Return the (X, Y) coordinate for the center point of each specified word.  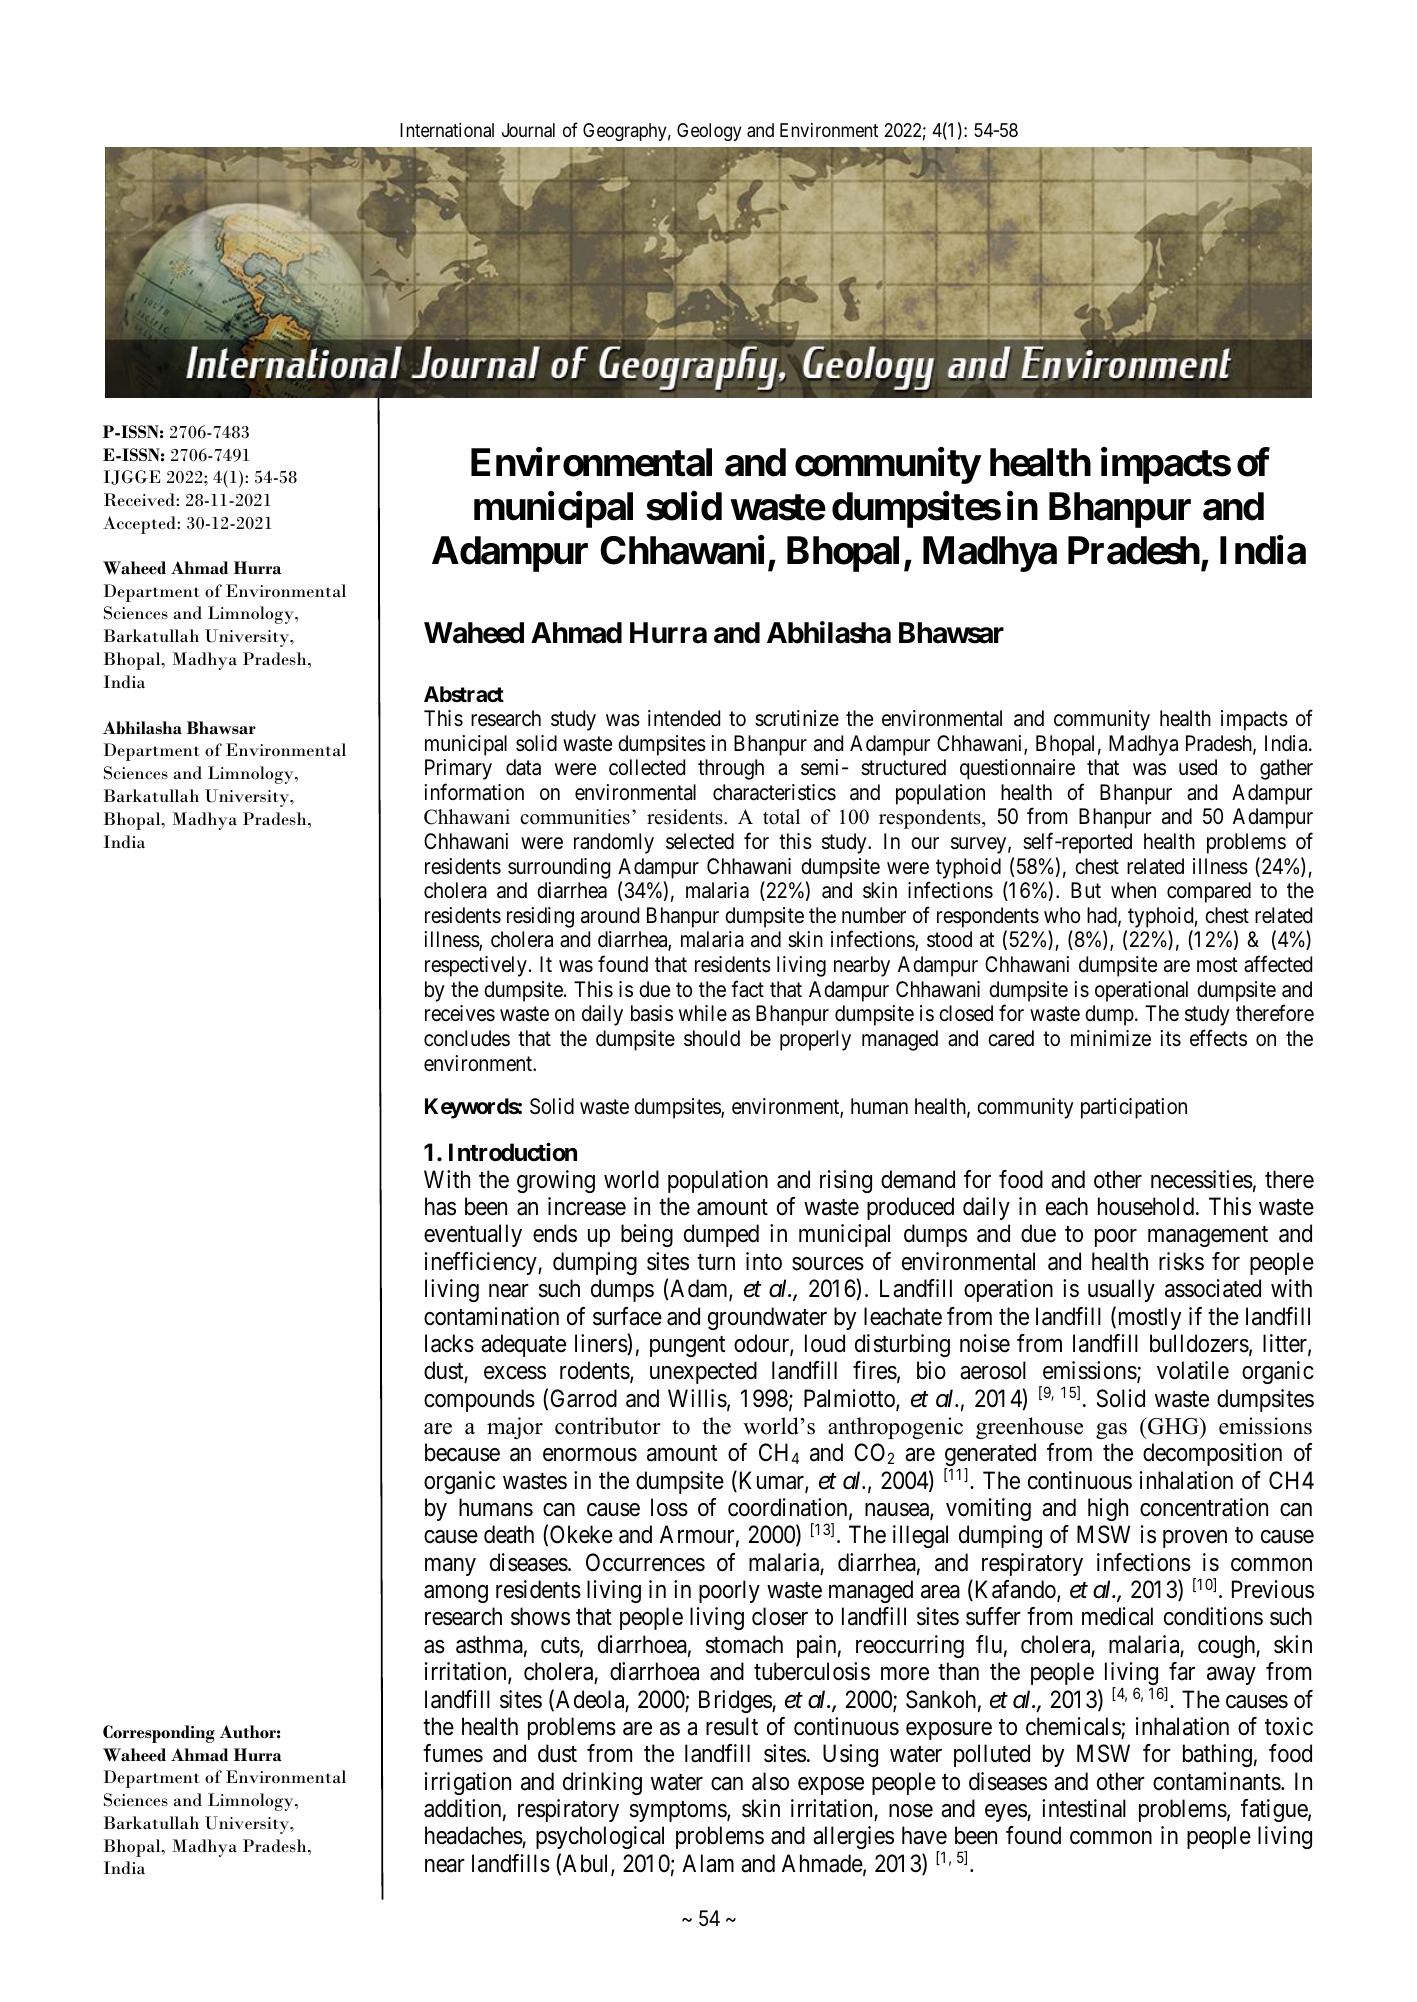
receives (460, 1013)
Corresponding (159, 1734)
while (703, 1013)
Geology (709, 132)
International (447, 130)
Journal (528, 130)
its (1170, 1038)
